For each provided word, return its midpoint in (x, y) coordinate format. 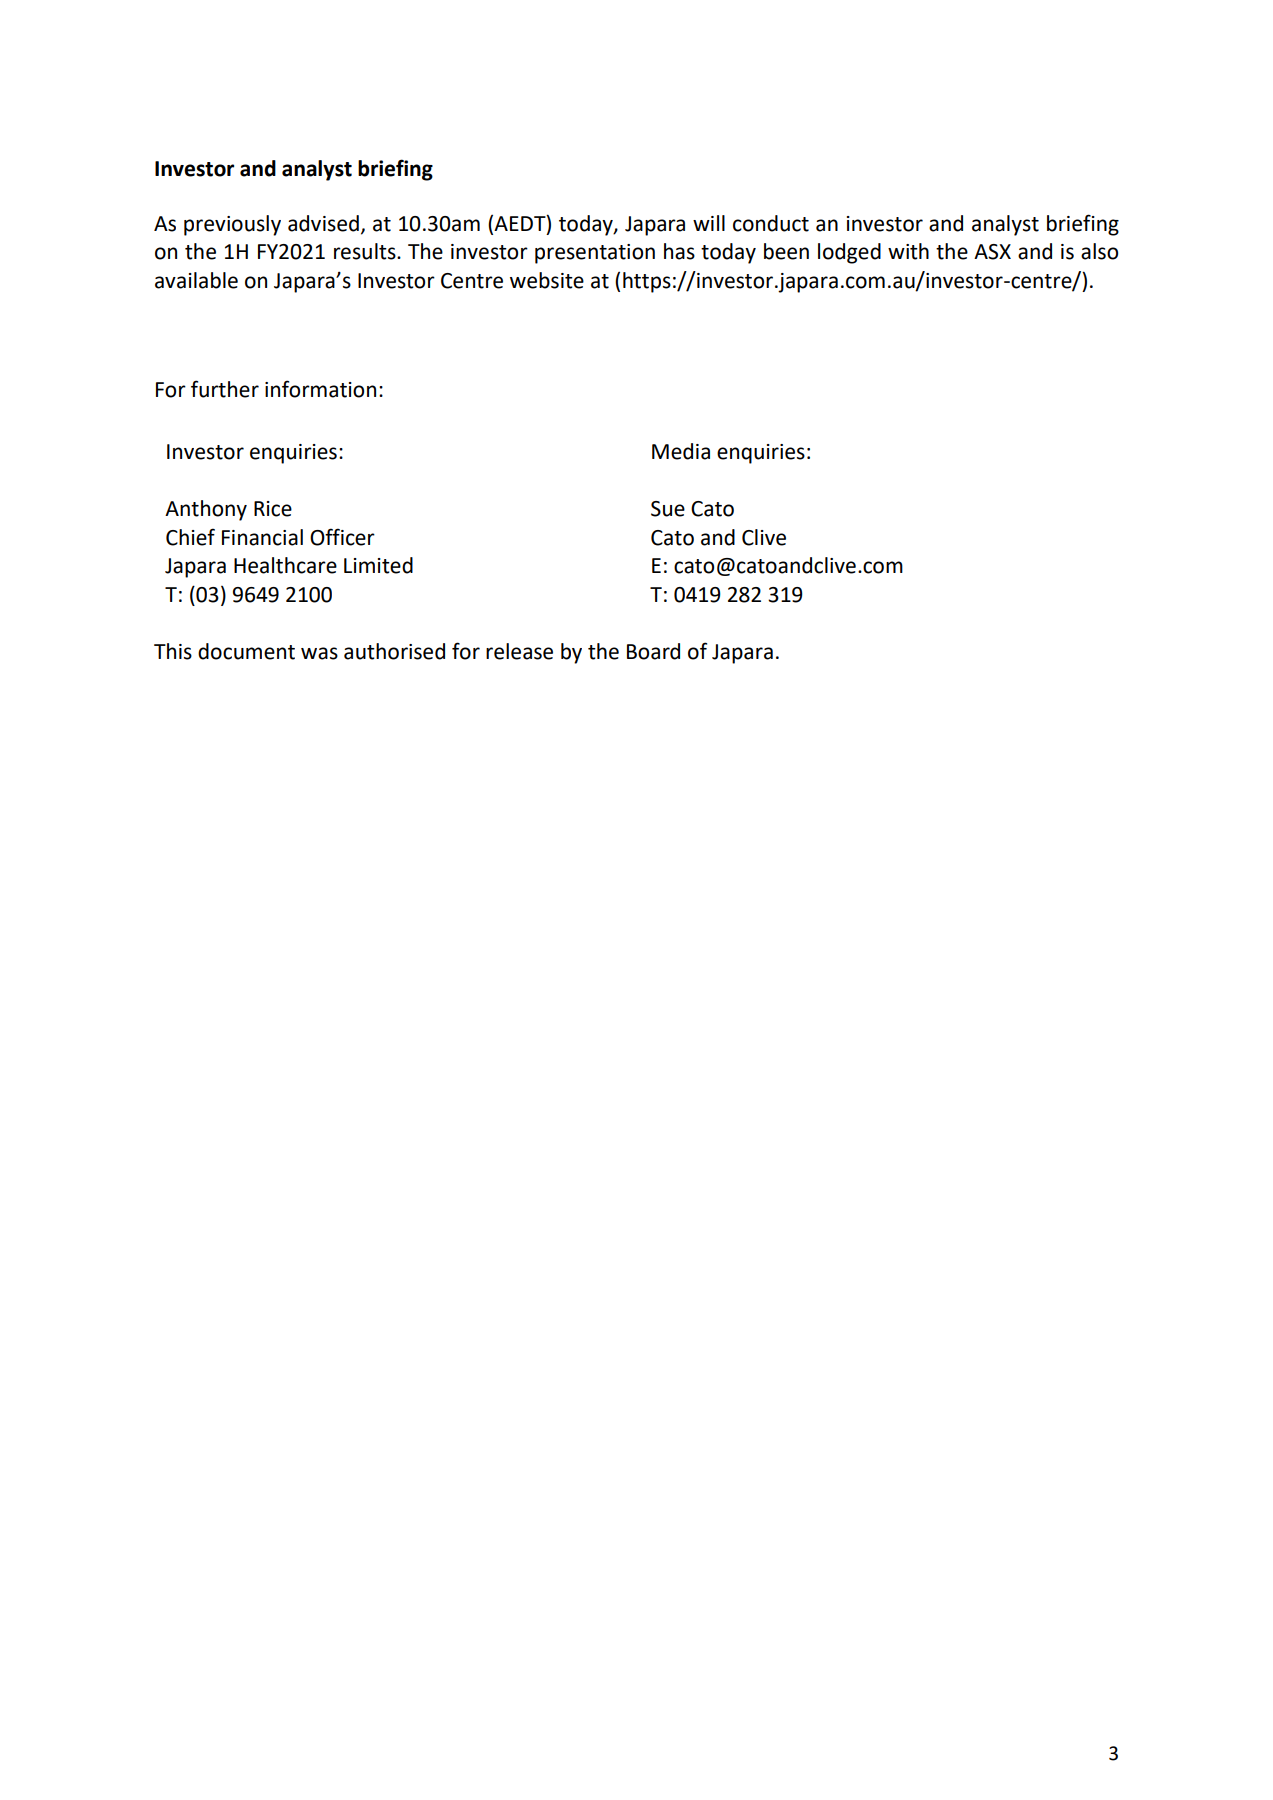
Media (681, 451)
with (908, 251)
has (679, 251)
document (246, 651)
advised (323, 223)
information (320, 389)
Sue (668, 509)
